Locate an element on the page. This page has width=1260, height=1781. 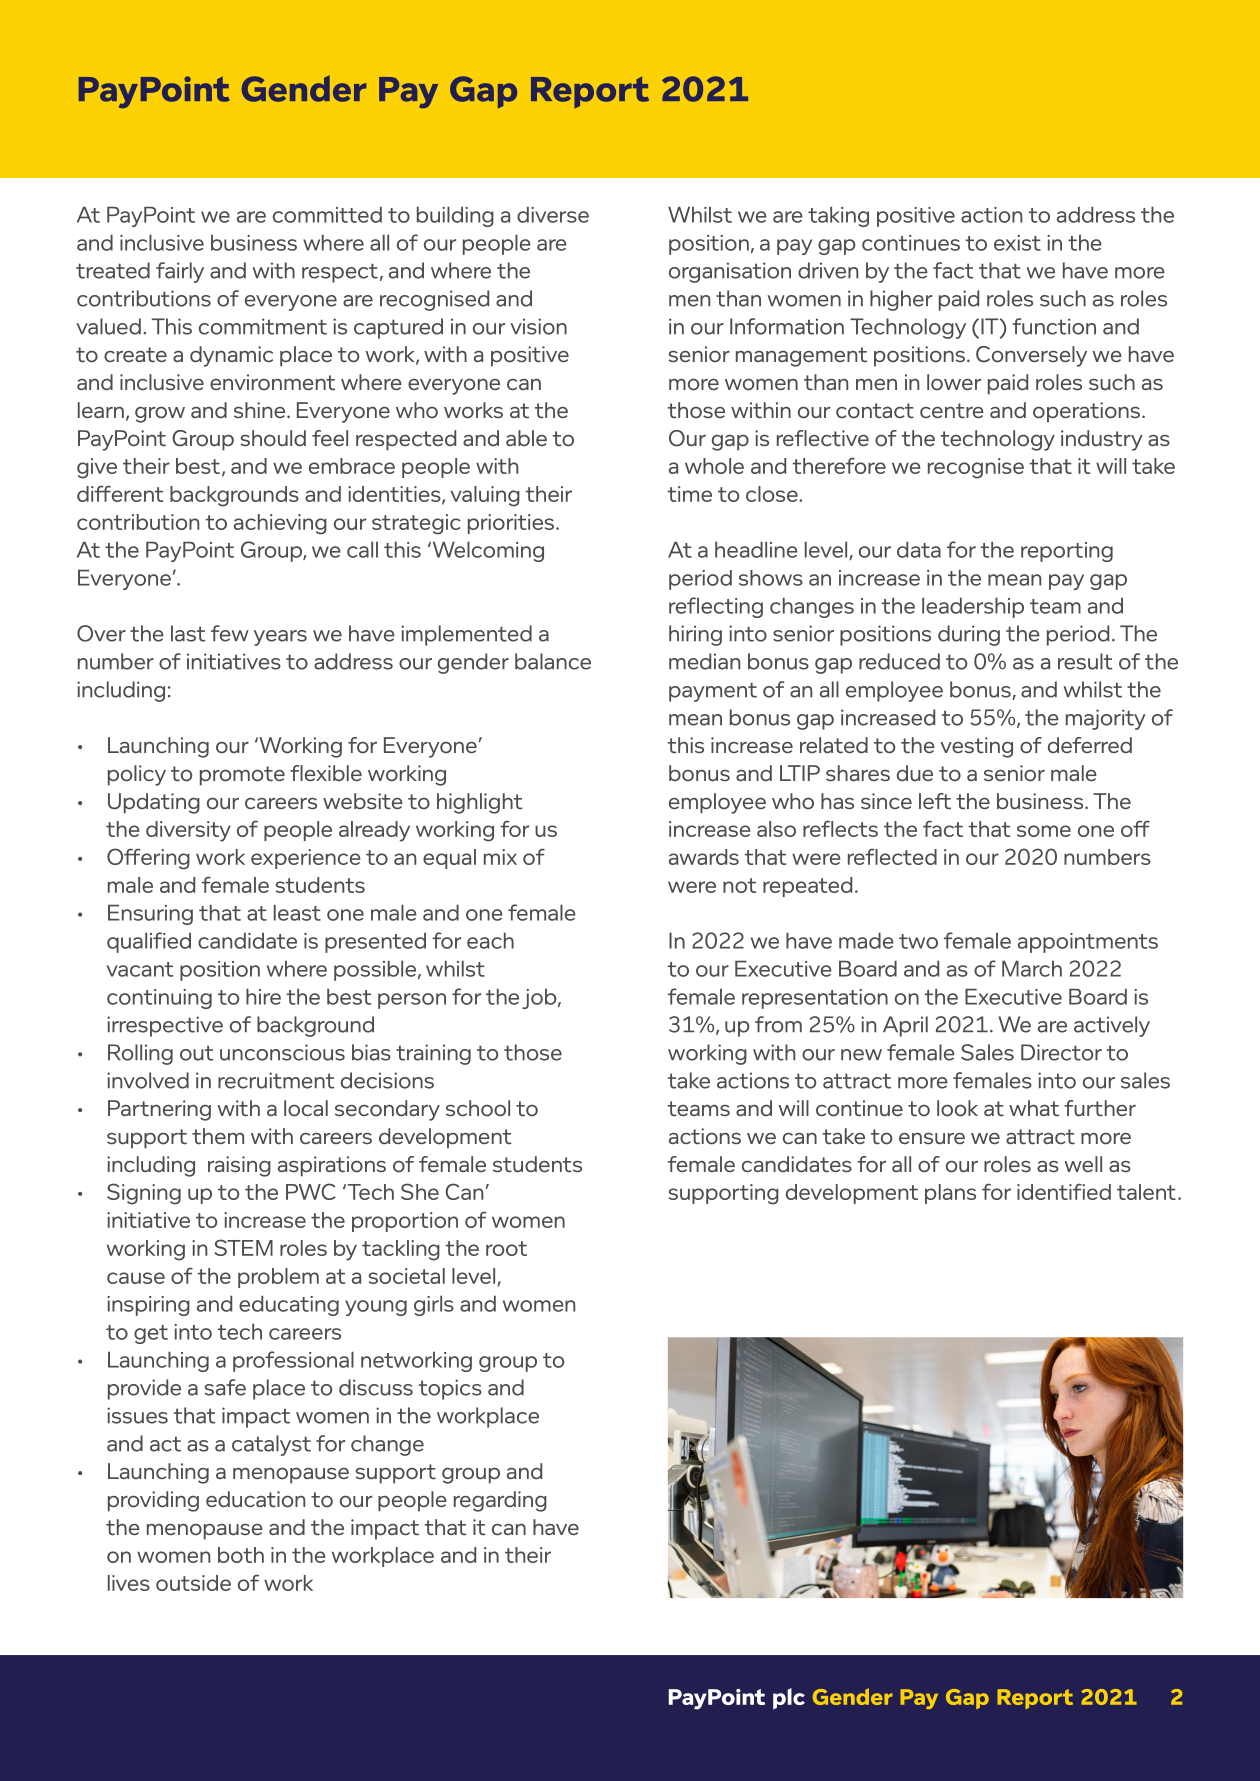
outside is located at coordinates (193, 1583).
